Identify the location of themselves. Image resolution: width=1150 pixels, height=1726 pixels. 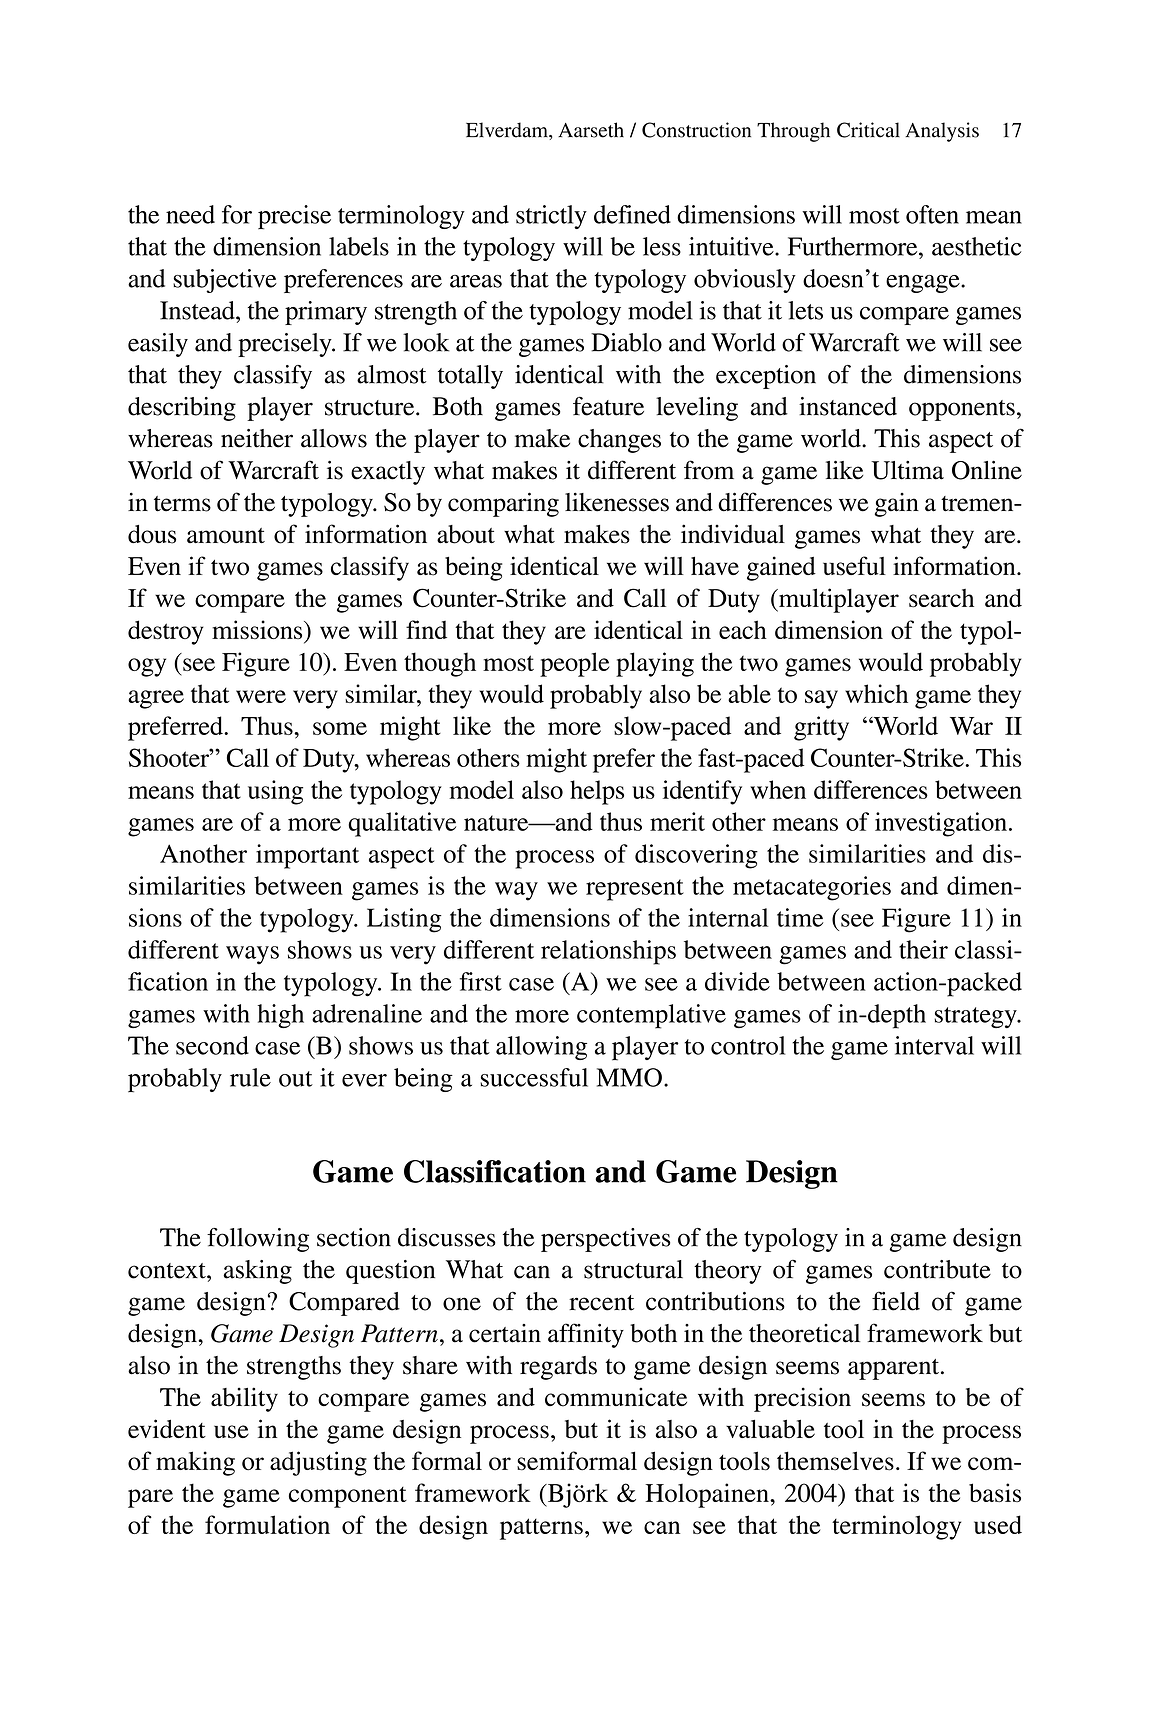
(835, 1461).
